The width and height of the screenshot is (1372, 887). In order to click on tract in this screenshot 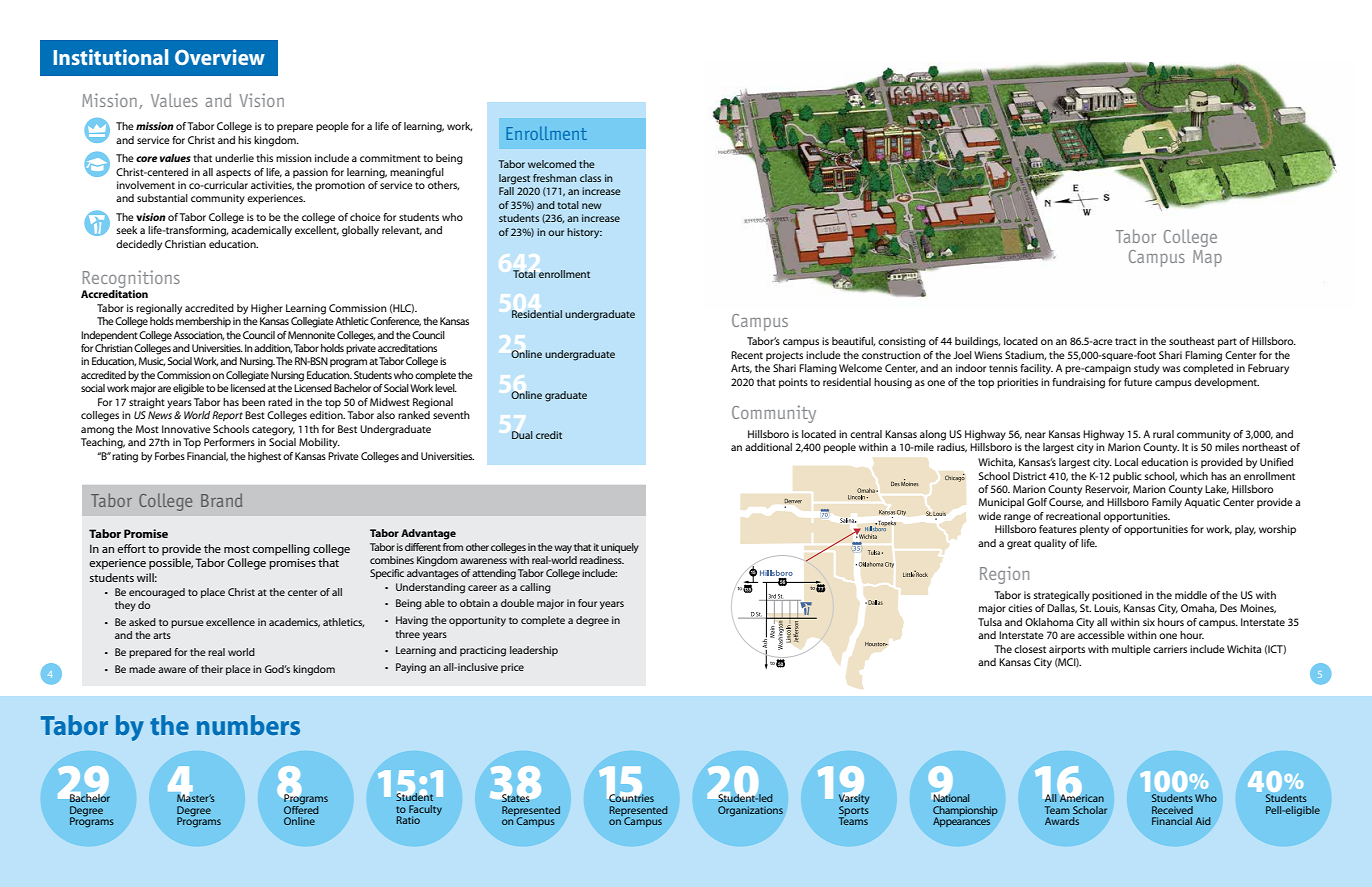, I will do `click(1126, 341)`.
